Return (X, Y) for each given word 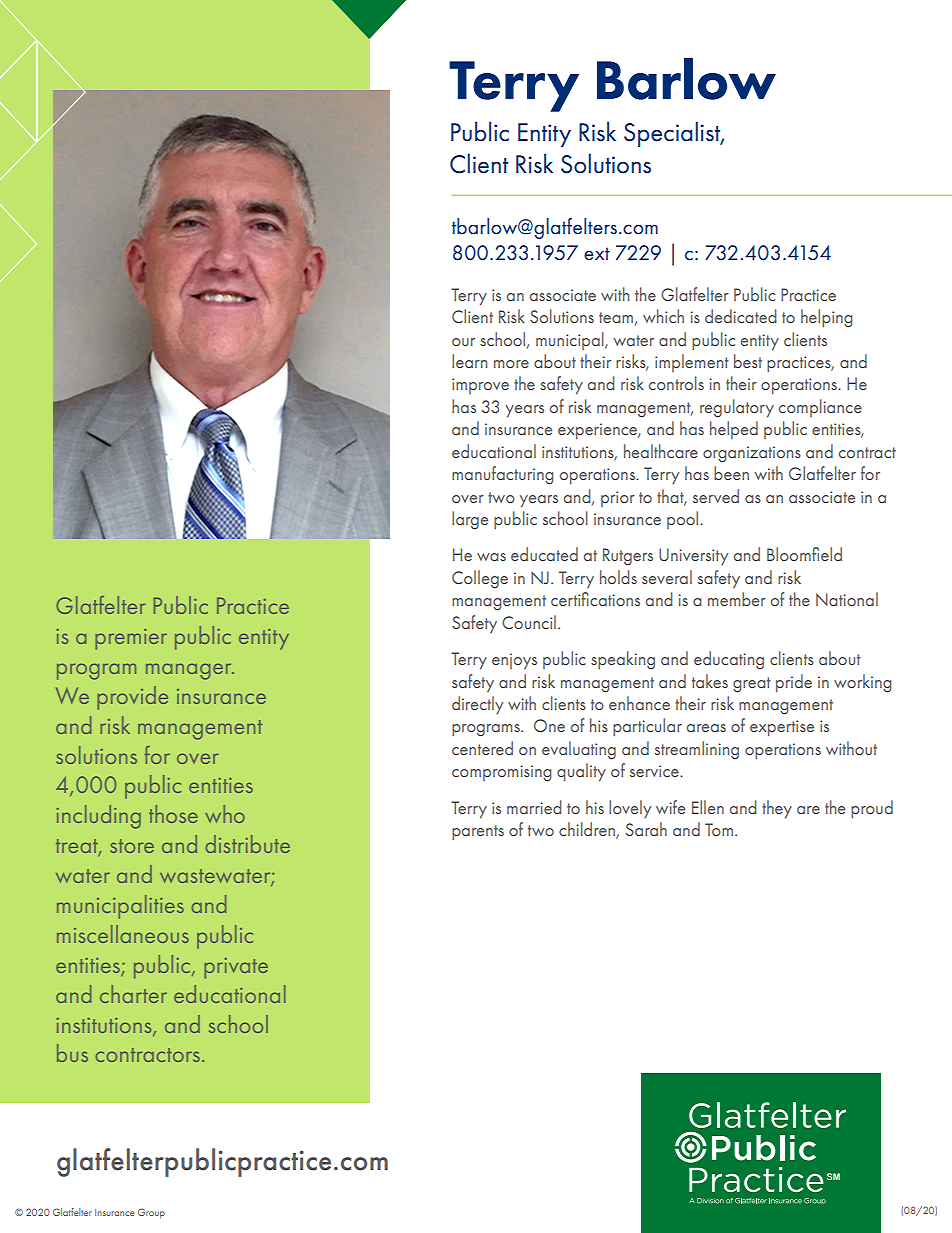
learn (469, 361)
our (463, 342)
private (236, 968)
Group (151, 1213)
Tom (719, 829)
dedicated (740, 316)
